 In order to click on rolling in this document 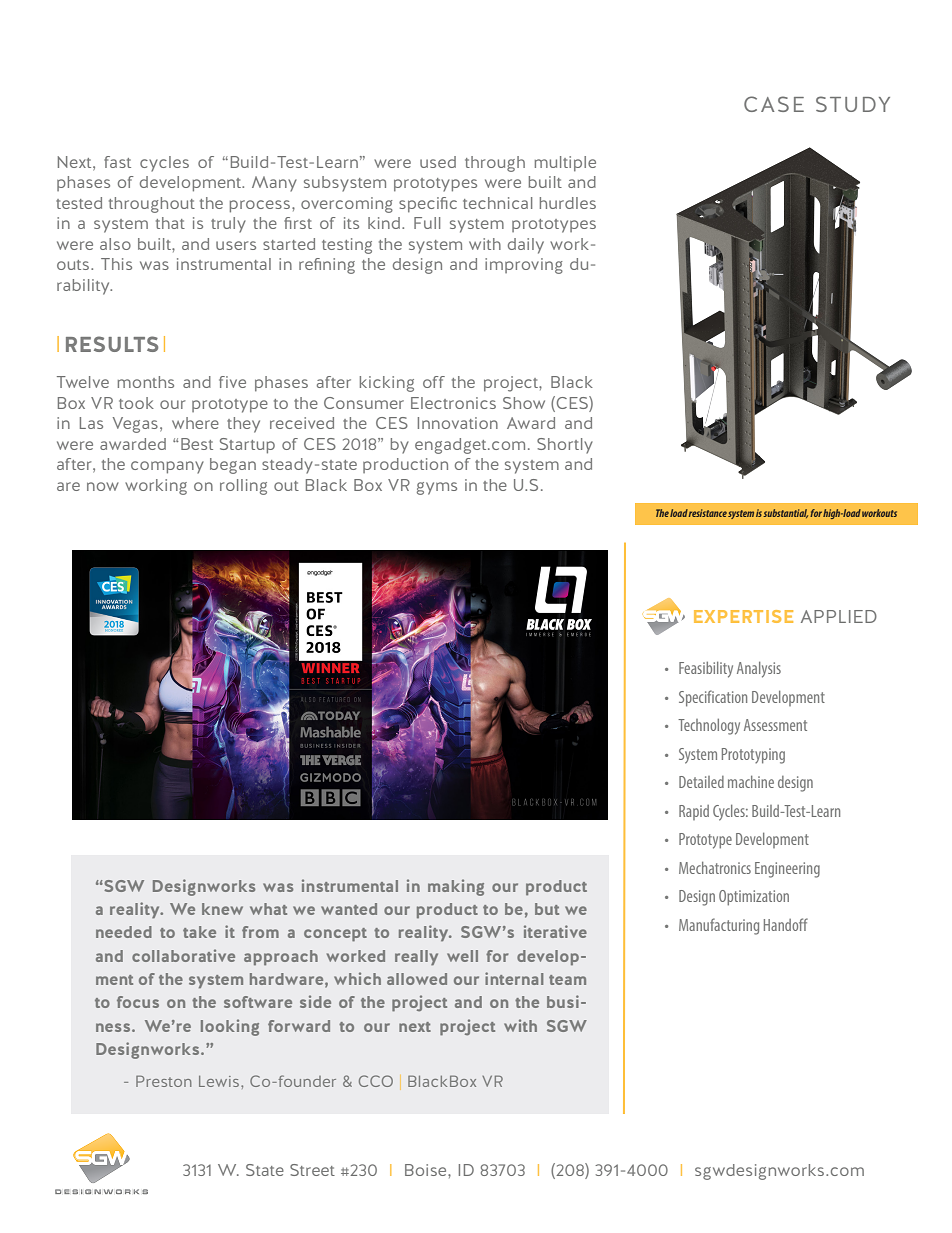, I will do `click(243, 487)`.
